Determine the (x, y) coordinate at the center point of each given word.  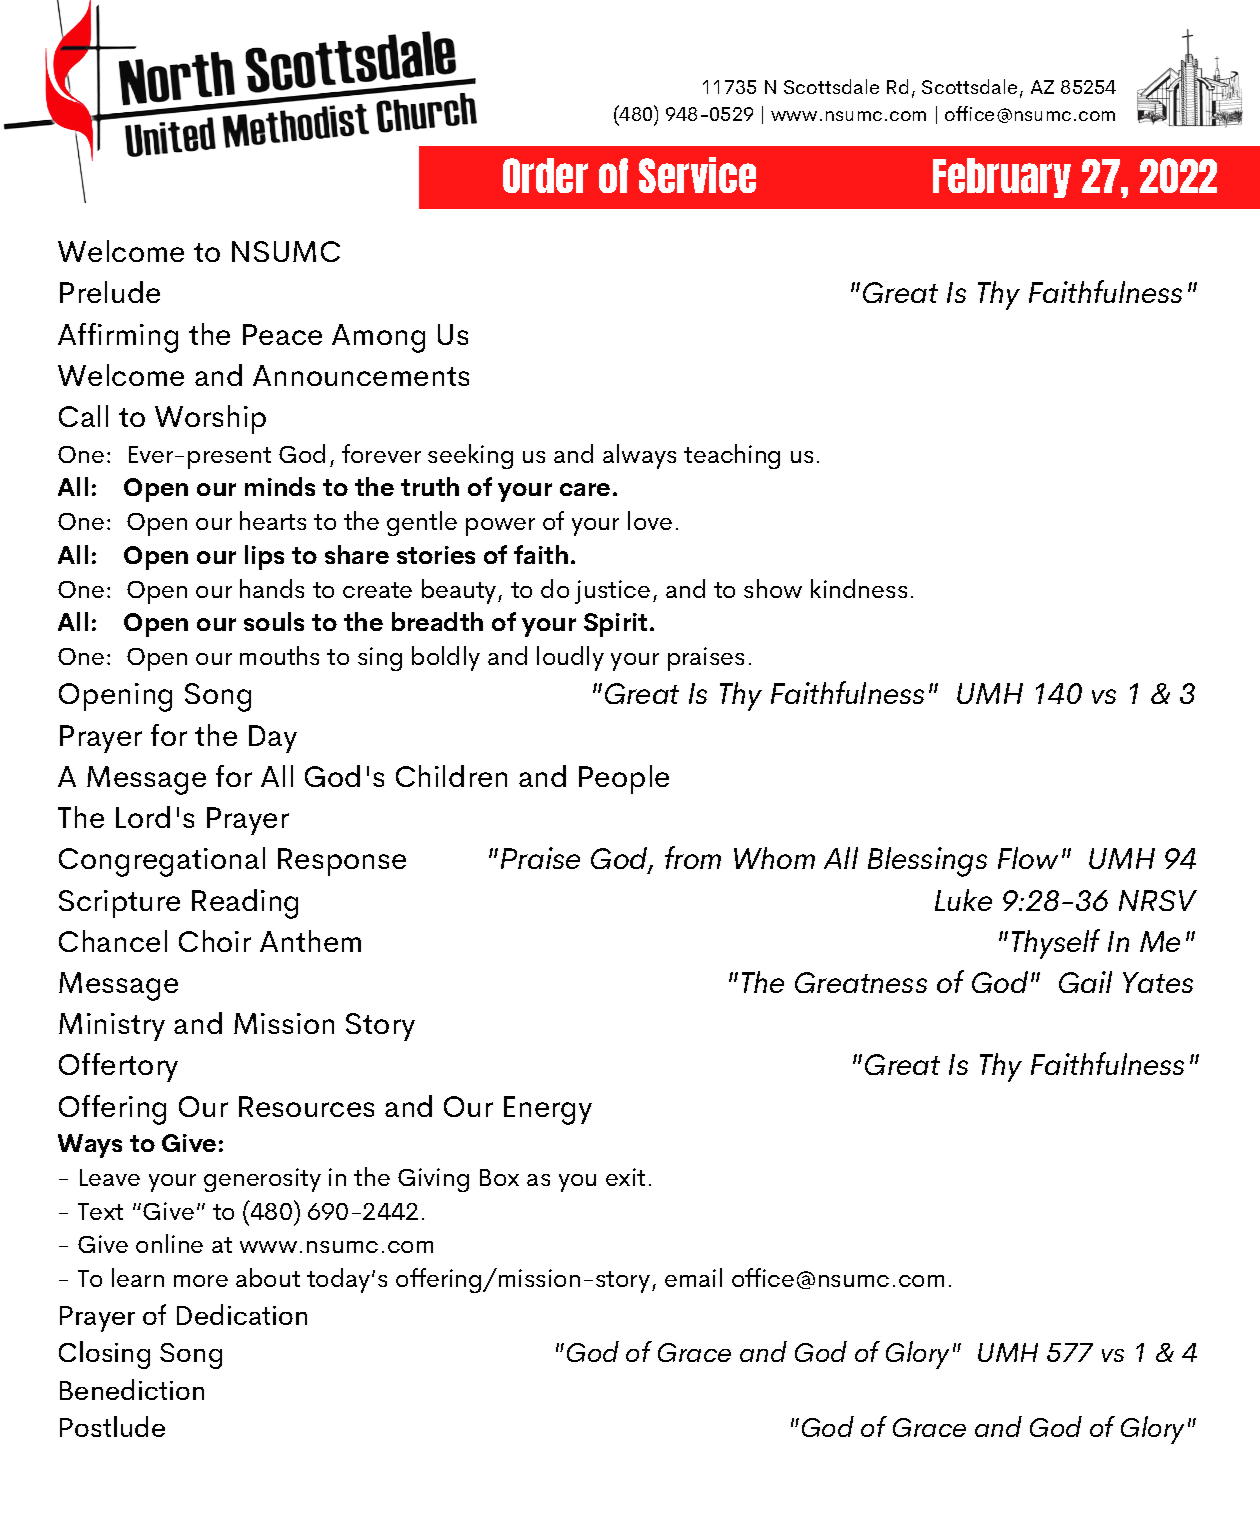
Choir (215, 941)
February (1002, 178)
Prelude (110, 292)
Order (545, 175)
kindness (859, 588)
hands (272, 588)
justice (612, 592)
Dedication (242, 1314)
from (693, 857)
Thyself (1056, 944)
